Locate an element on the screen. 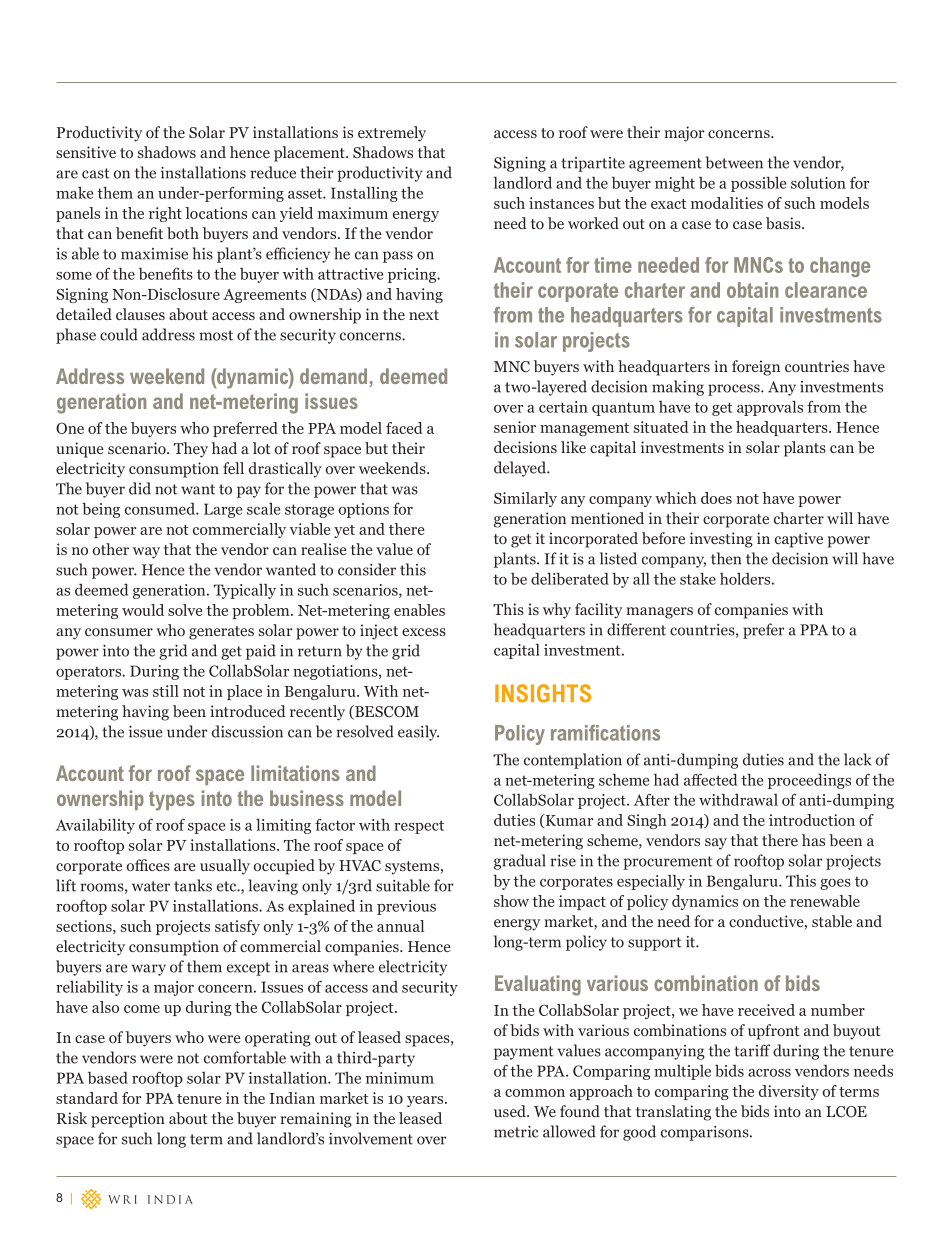 The width and height of the screenshot is (952, 1233). cast is located at coordinates (96, 173).
